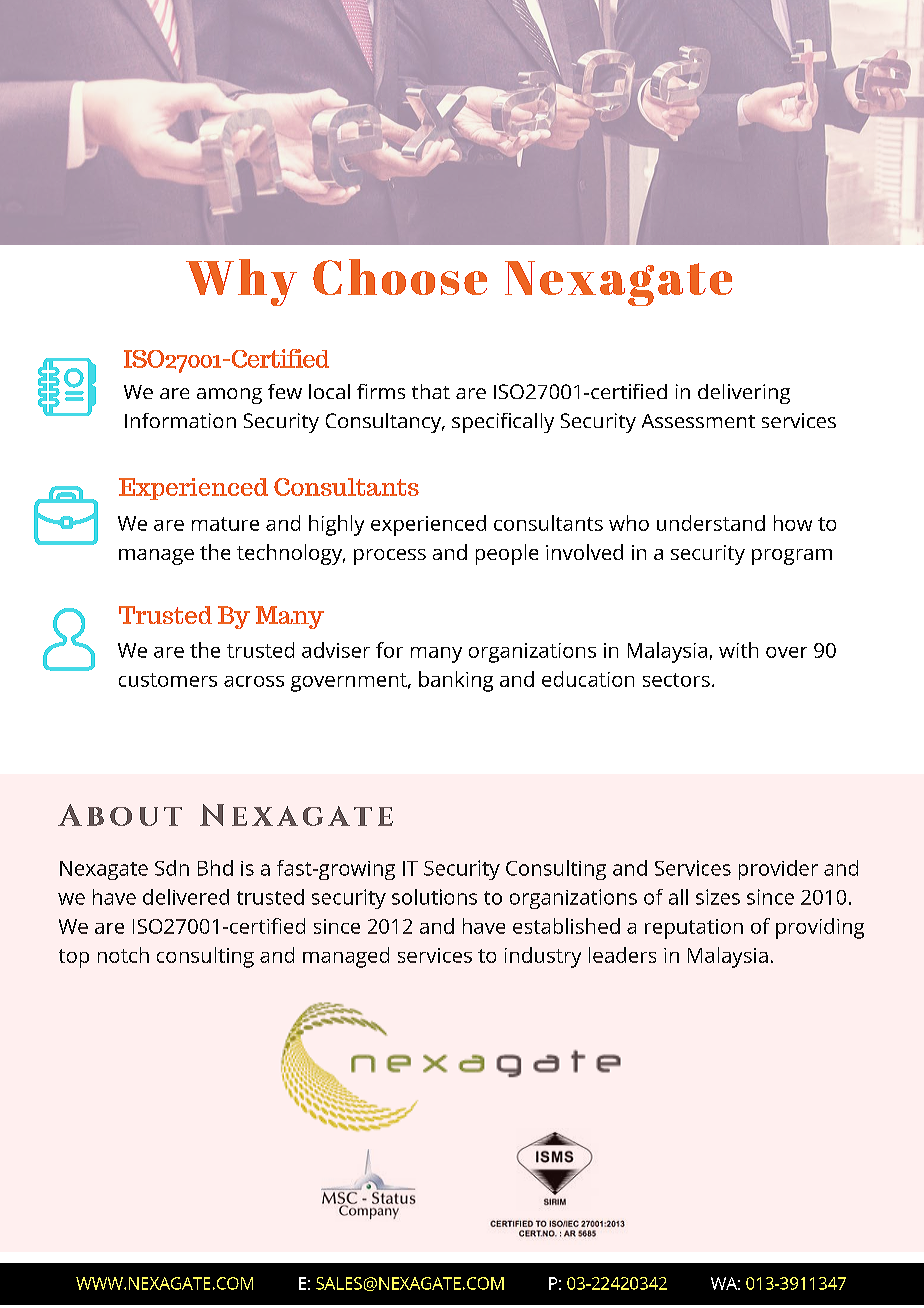 This screenshot has width=924, height=1308. What do you see at coordinates (434, 897) in the screenshot?
I see `solutions` at bounding box center [434, 897].
